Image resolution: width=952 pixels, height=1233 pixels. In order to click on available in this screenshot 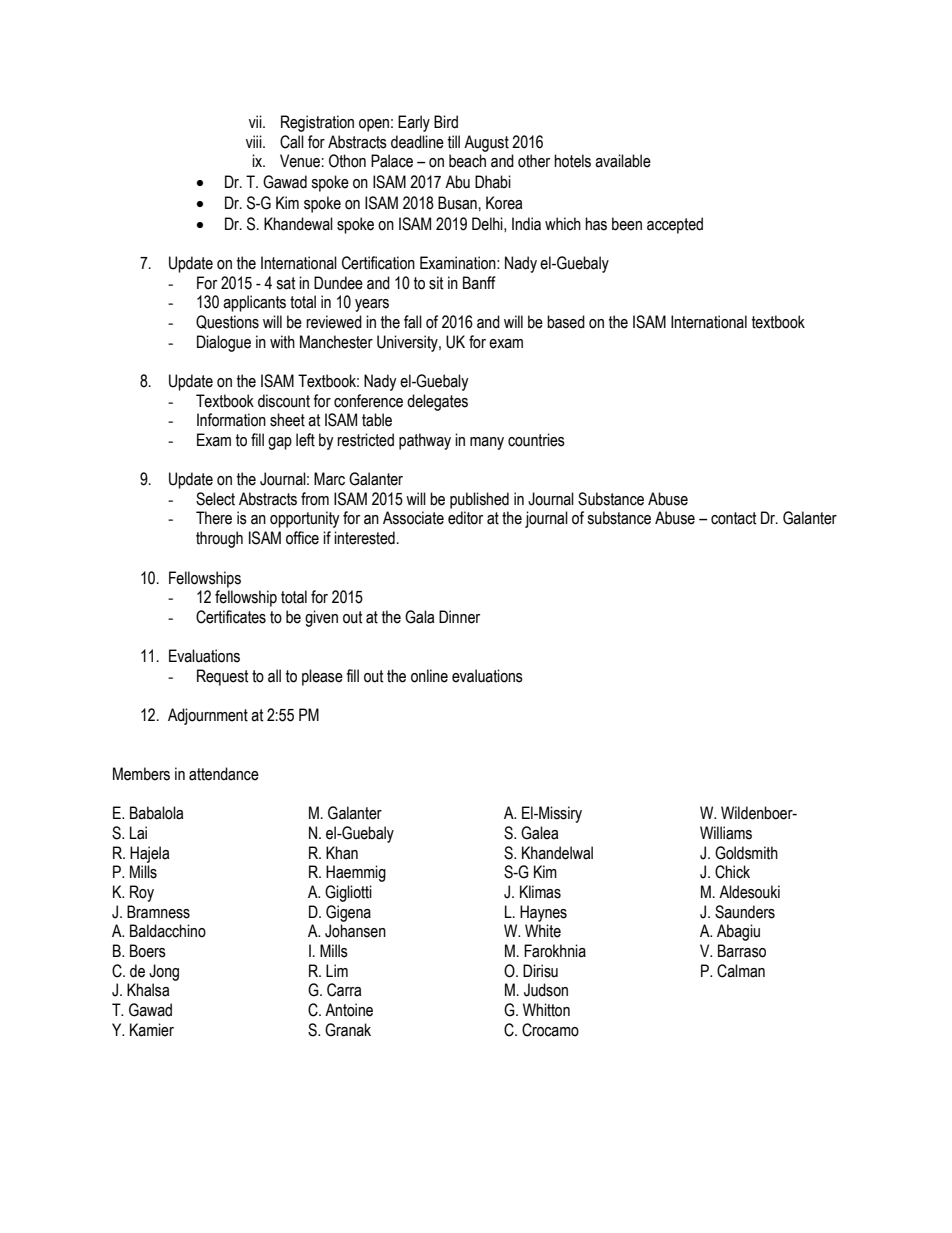, I will do `click(623, 161)`.
